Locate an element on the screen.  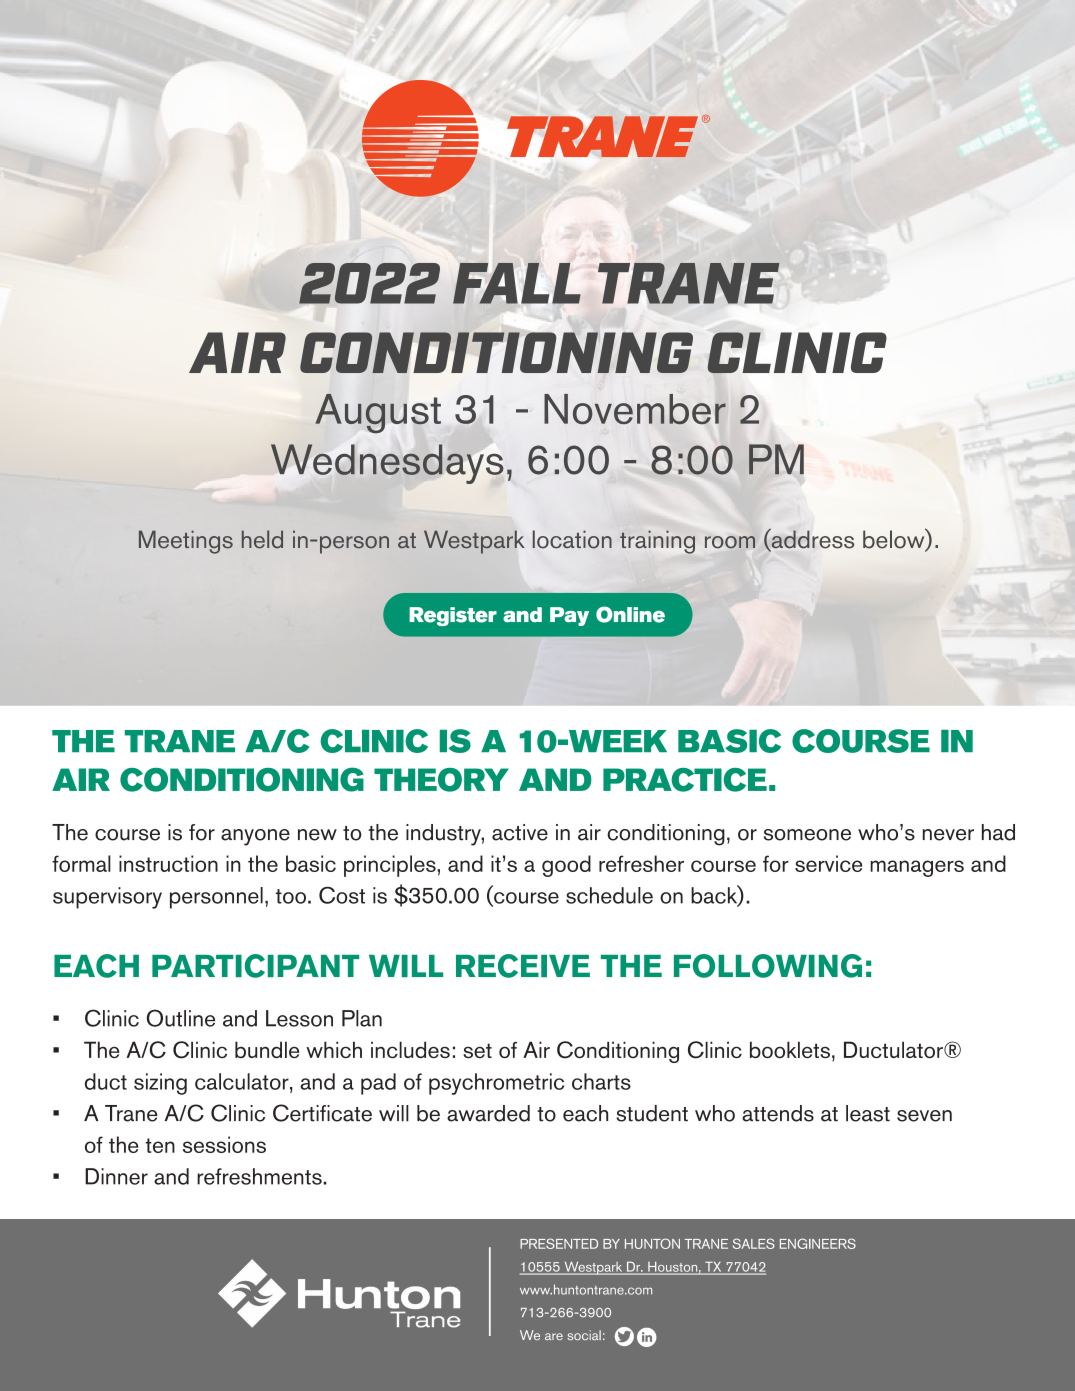
refreshments is located at coordinates (260, 1176).
